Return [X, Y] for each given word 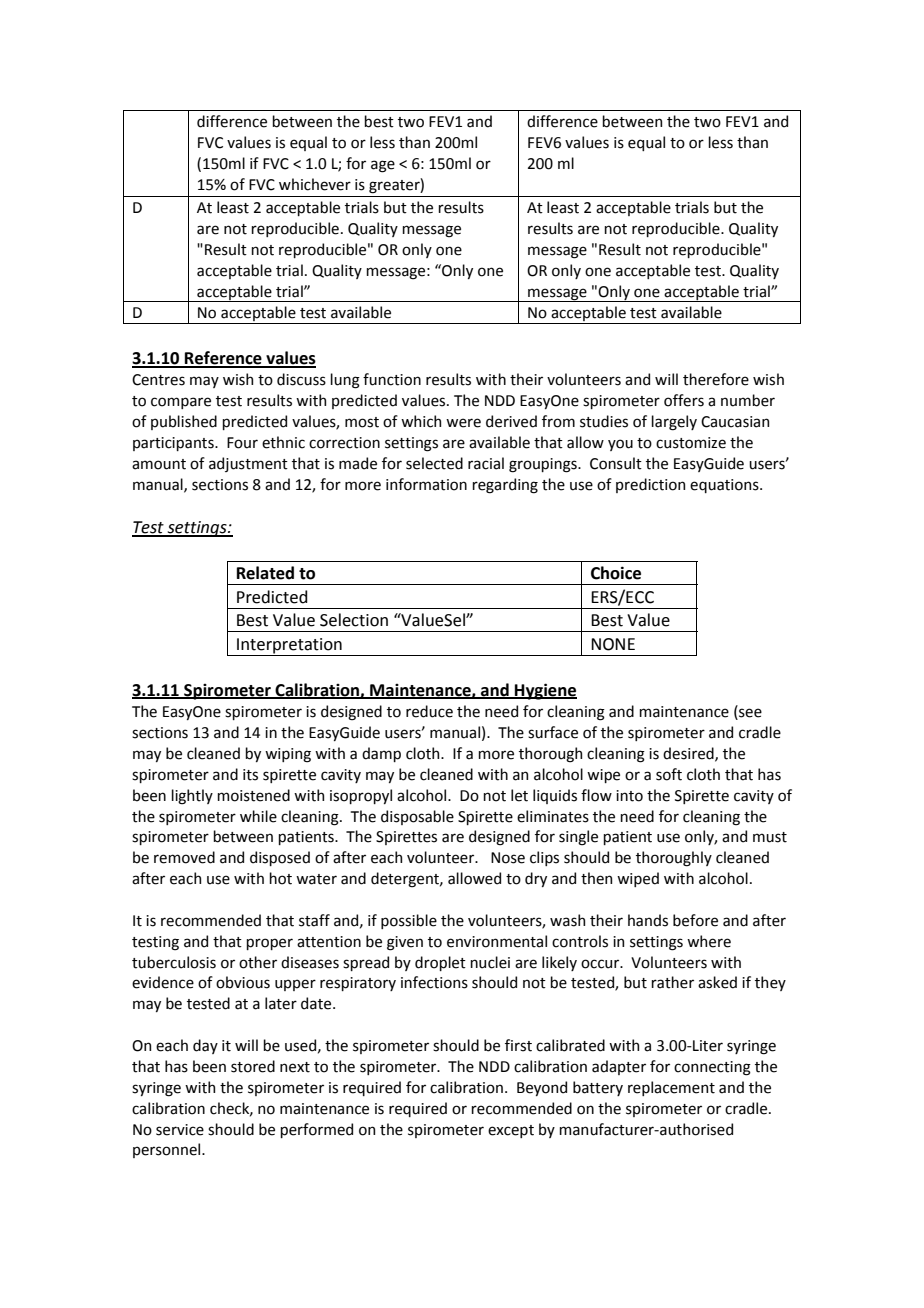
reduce [429, 711]
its [250, 775]
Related [265, 573]
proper [269, 944]
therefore [716, 379]
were [463, 423]
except [511, 1131]
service [180, 1130]
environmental [497, 941]
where [709, 941]
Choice [616, 573]
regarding [505, 486]
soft [669, 774]
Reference [223, 359]
